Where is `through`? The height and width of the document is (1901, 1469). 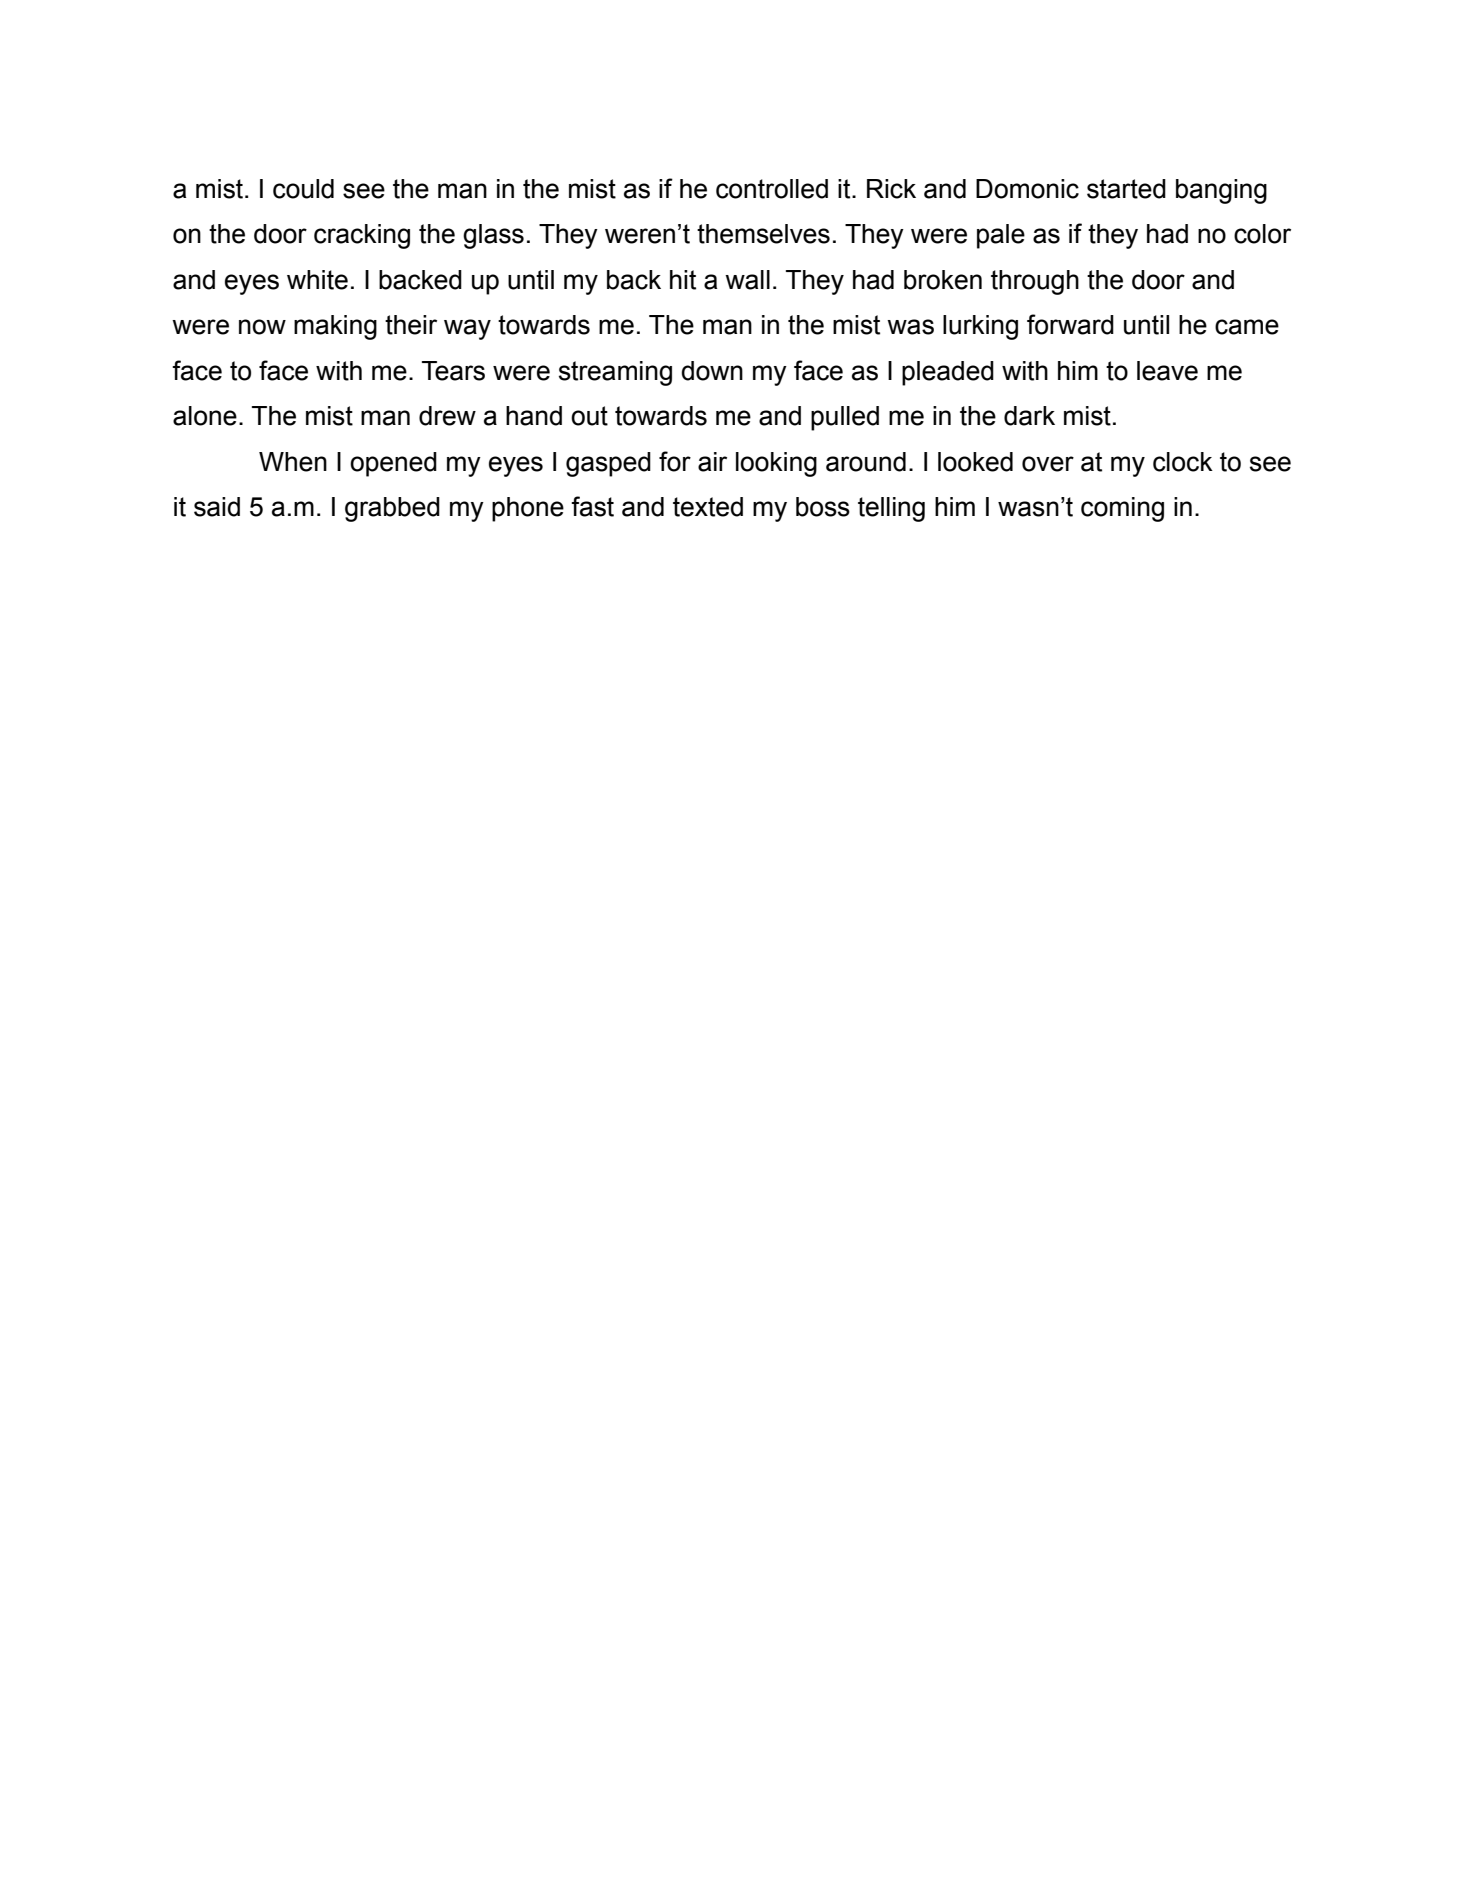
through is located at coordinates (1035, 282).
